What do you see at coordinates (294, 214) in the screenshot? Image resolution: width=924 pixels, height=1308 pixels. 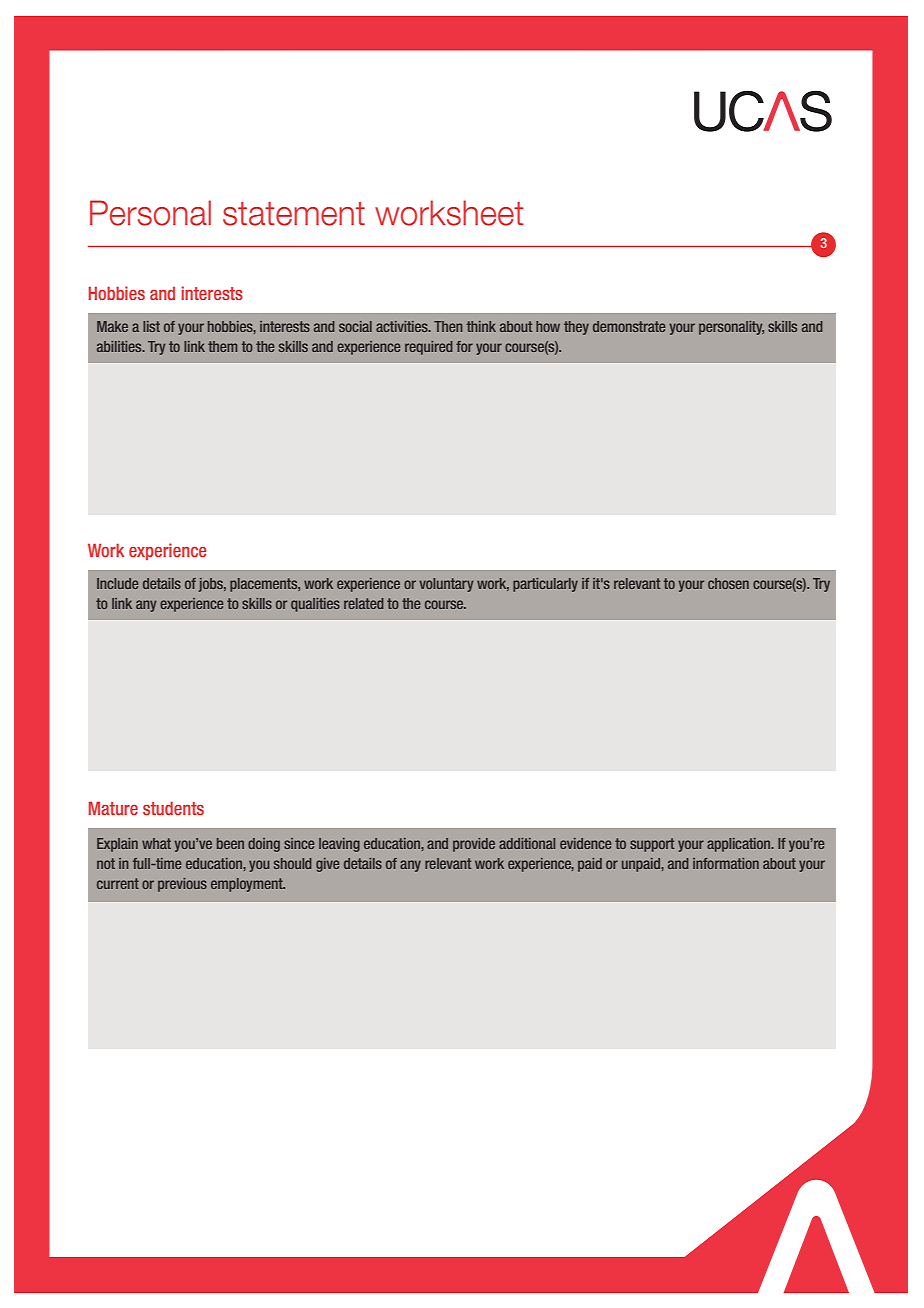 I see `statement` at bounding box center [294, 214].
